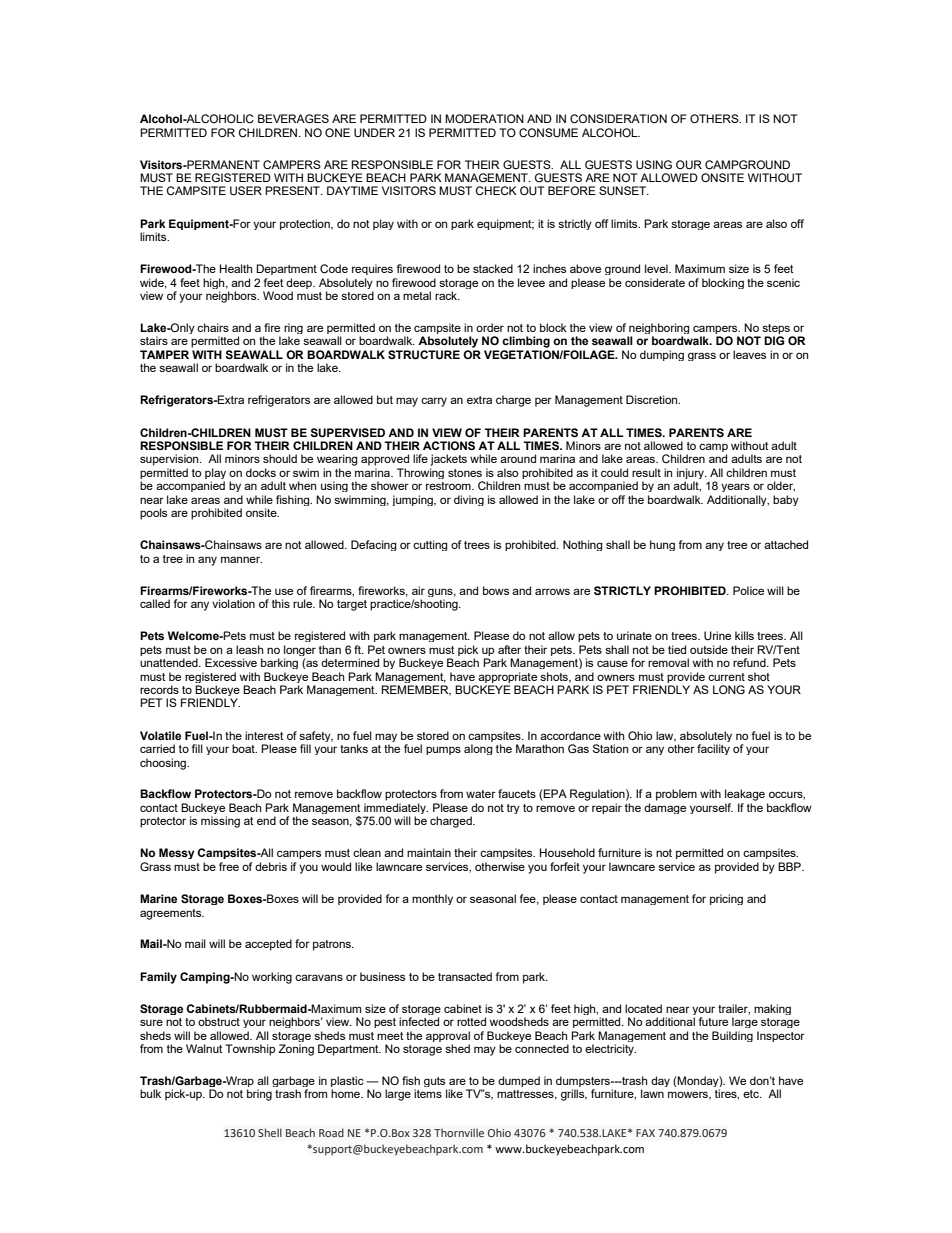  What do you see at coordinates (429, 852) in the document?
I see `maintain` at bounding box center [429, 852].
